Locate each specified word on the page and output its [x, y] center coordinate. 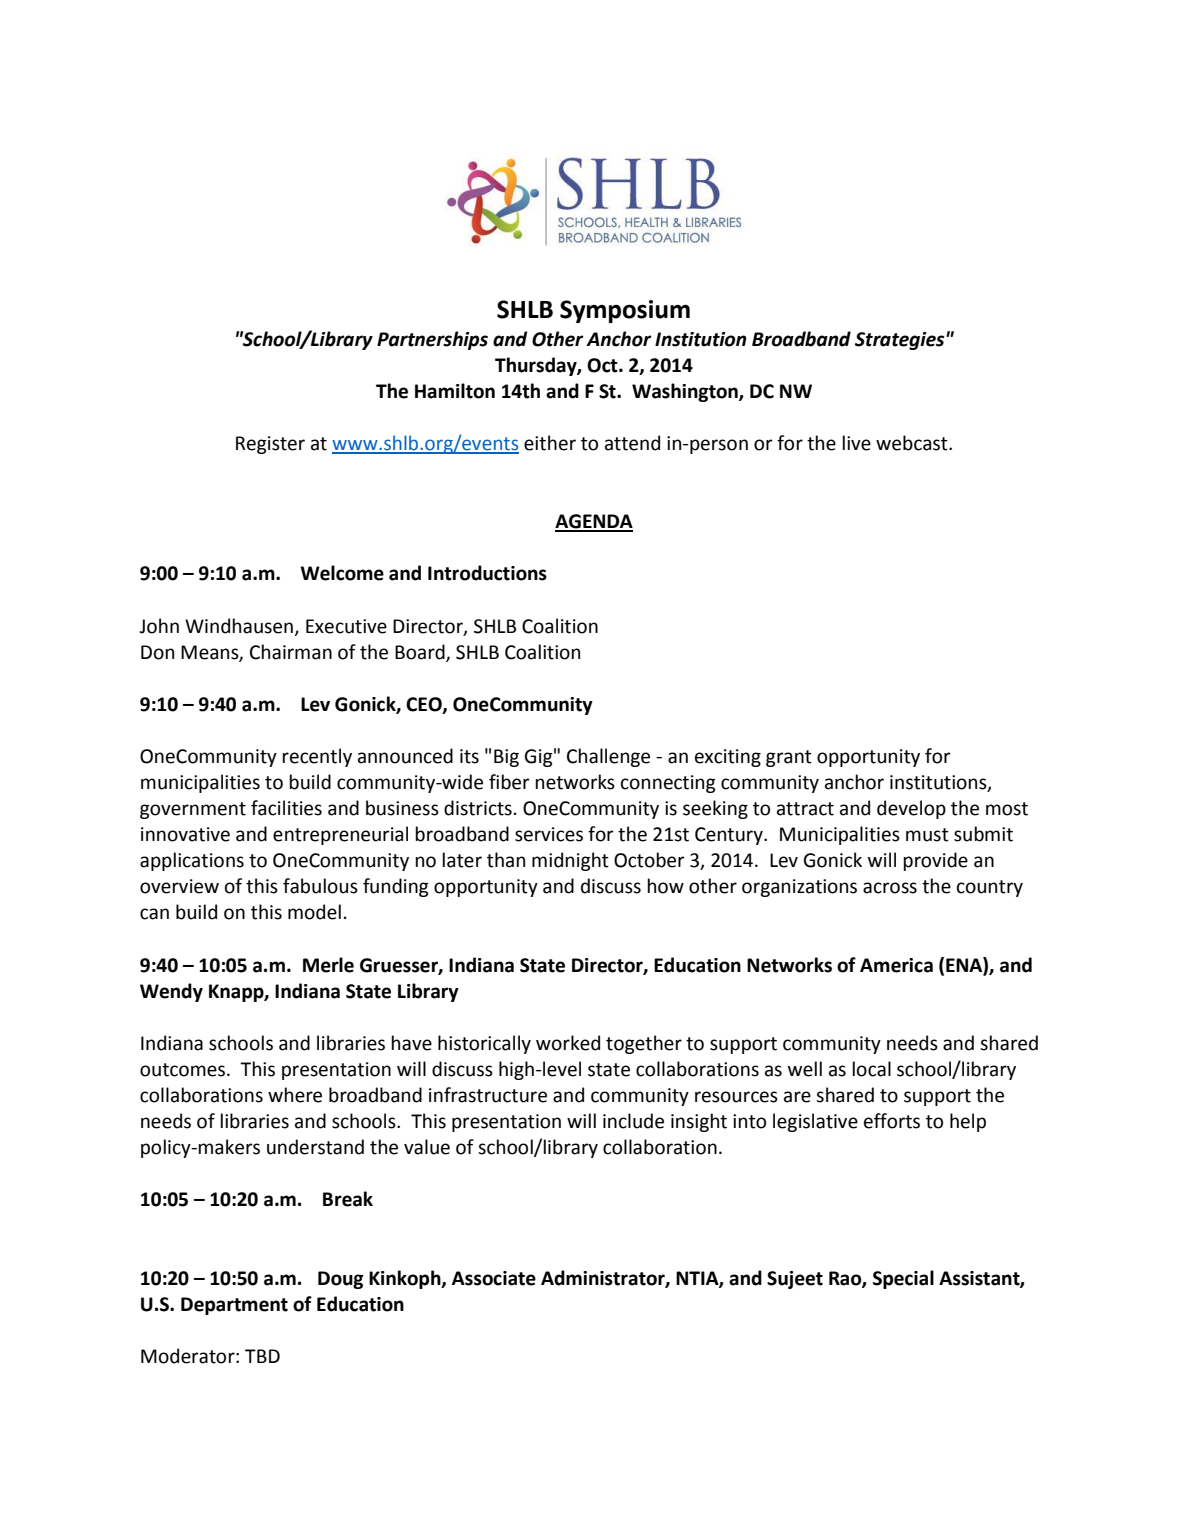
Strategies [901, 341]
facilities [286, 808]
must [927, 835]
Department [234, 1306]
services [549, 834]
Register [270, 445]
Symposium [625, 311]
